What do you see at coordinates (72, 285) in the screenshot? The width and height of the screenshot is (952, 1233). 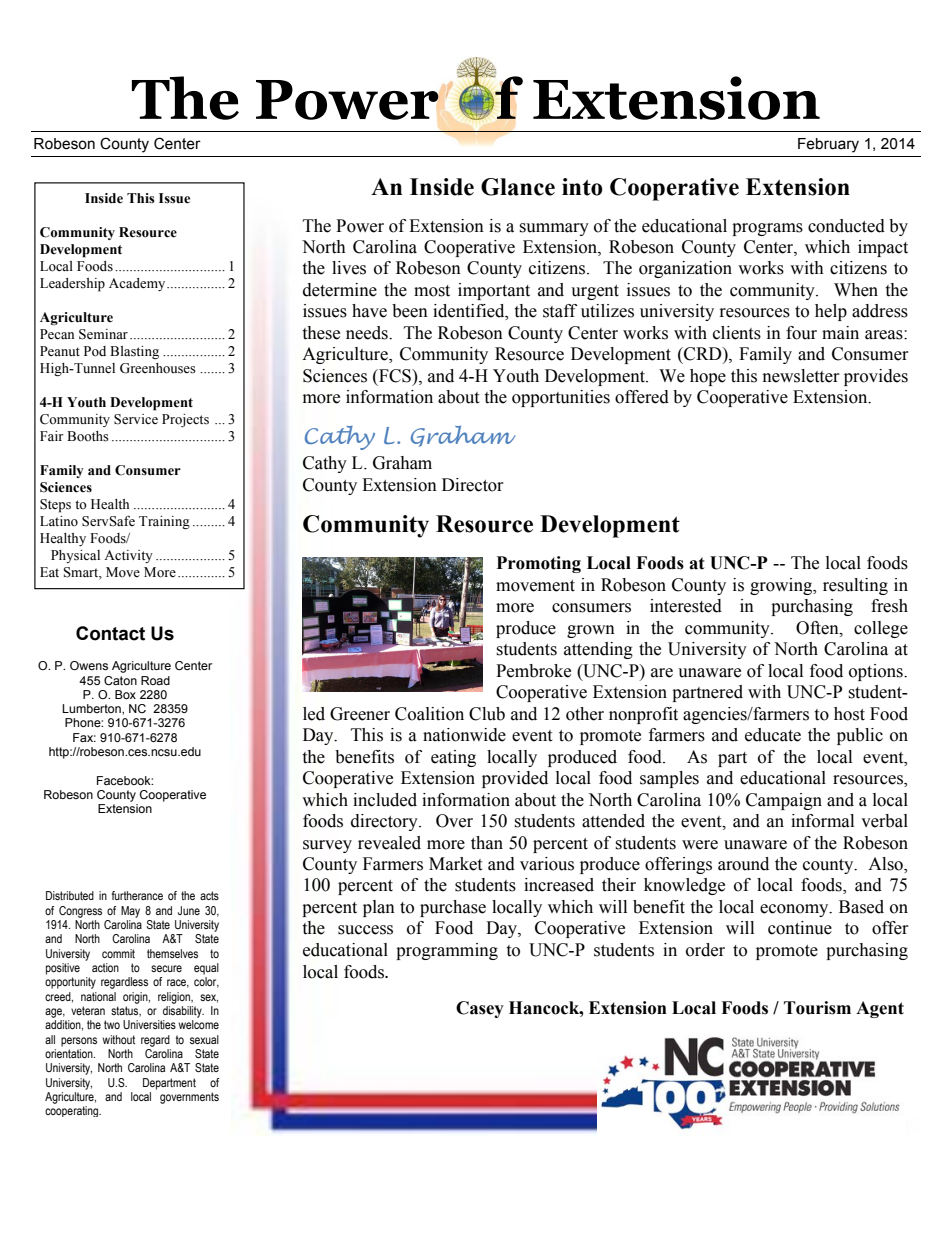 I see `Leadership` at bounding box center [72, 285].
